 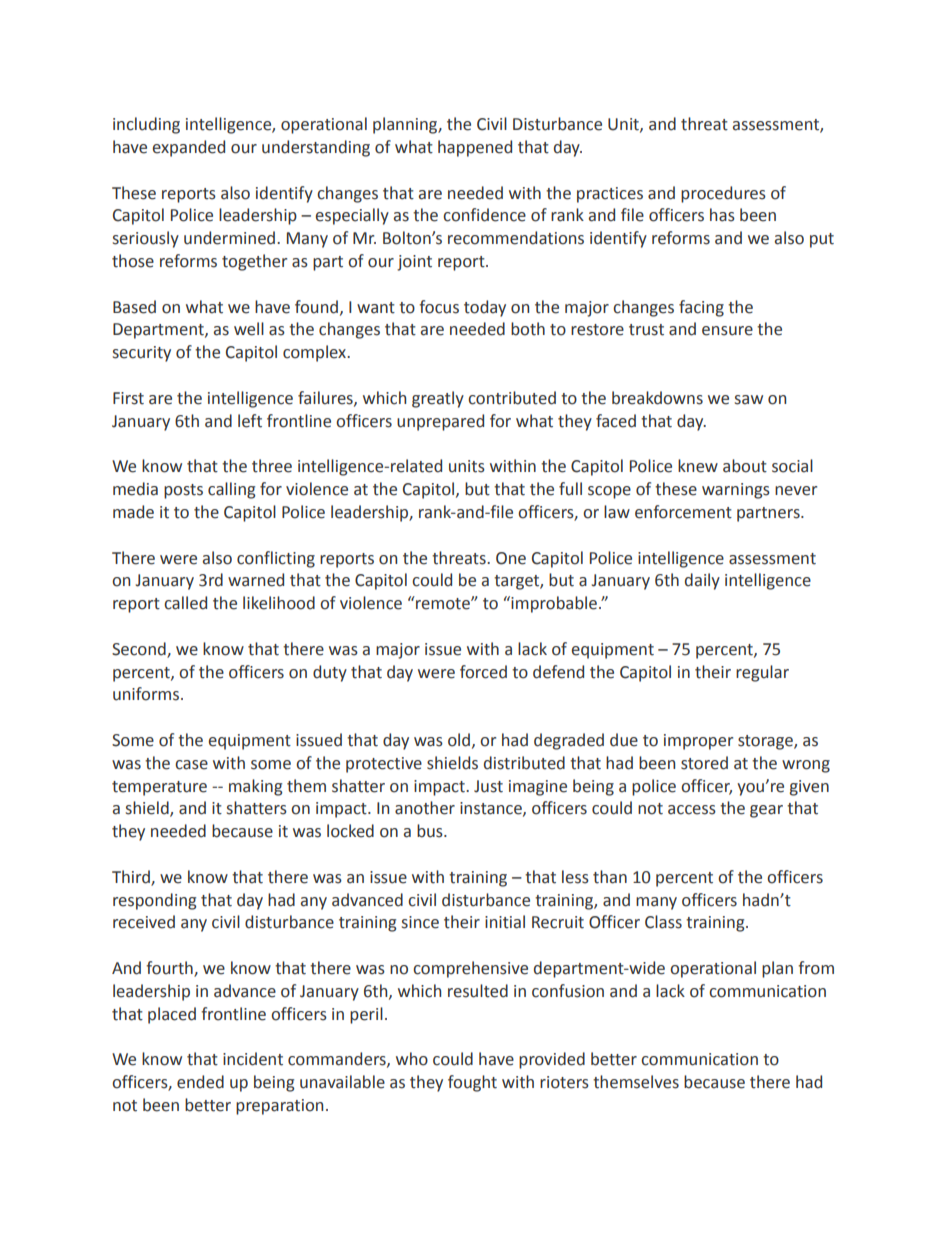 What do you see at coordinates (443, 603) in the image?
I see `remote` at bounding box center [443, 603].
